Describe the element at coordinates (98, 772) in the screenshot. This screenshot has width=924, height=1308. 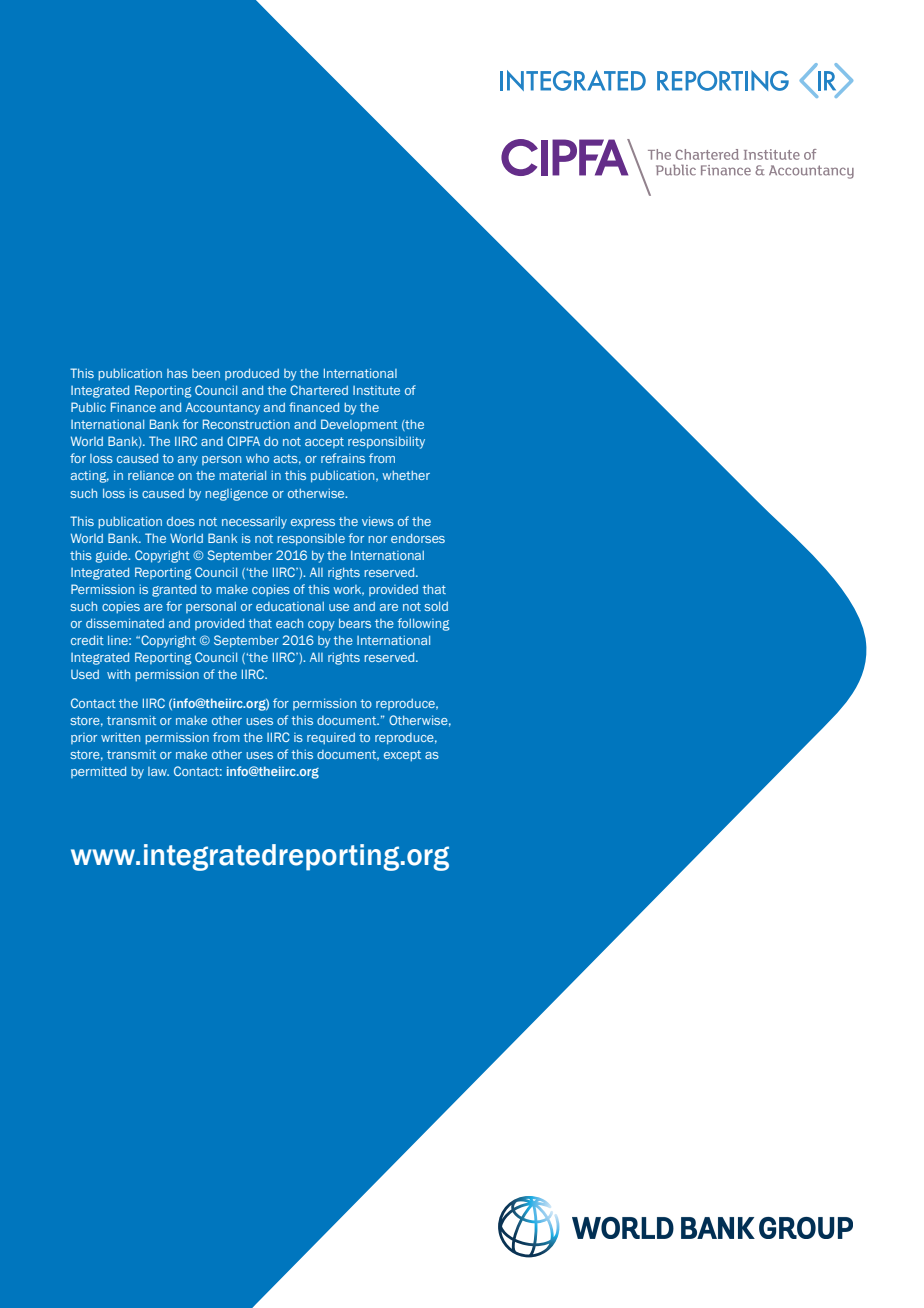
I see `permitted` at that location.
